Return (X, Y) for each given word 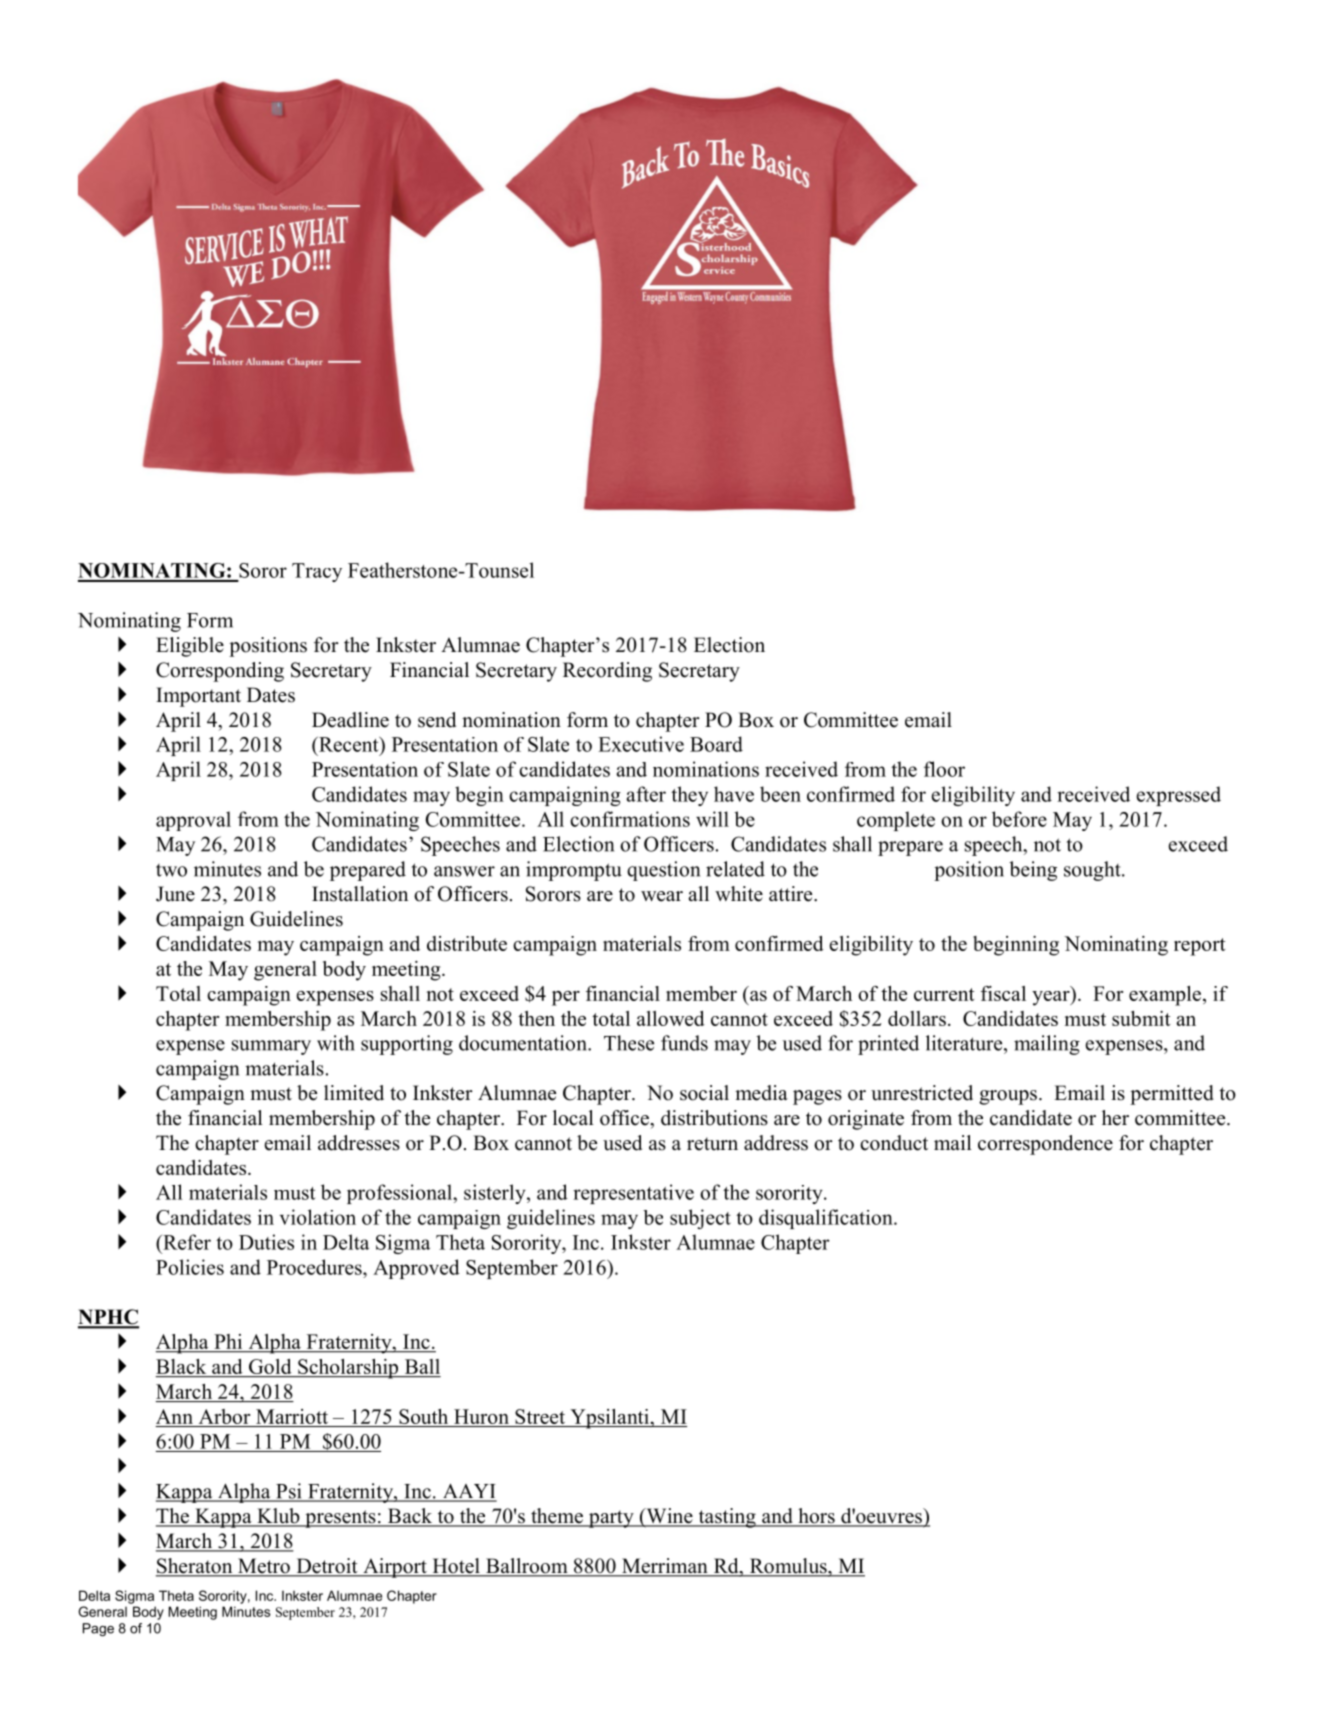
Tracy (317, 572)
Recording (607, 672)
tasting (727, 1518)
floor (944, 769)
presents (340, 1519)
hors (816, 1517)
